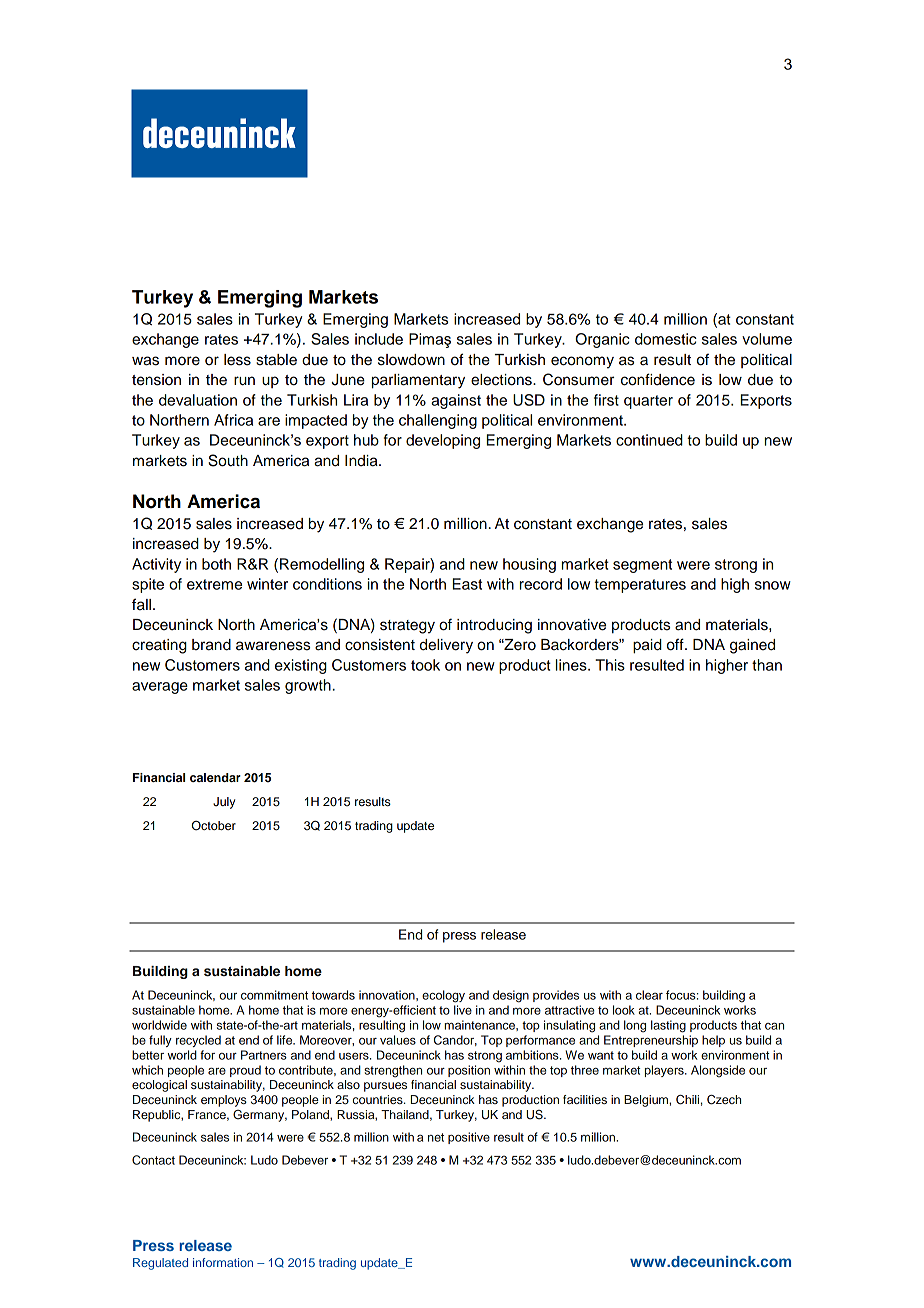 The height and width of the page is (1308, 924). What do you see at coordinates (443, 996) in the page?
I see `ecology` at bounding box center [443, 996].
